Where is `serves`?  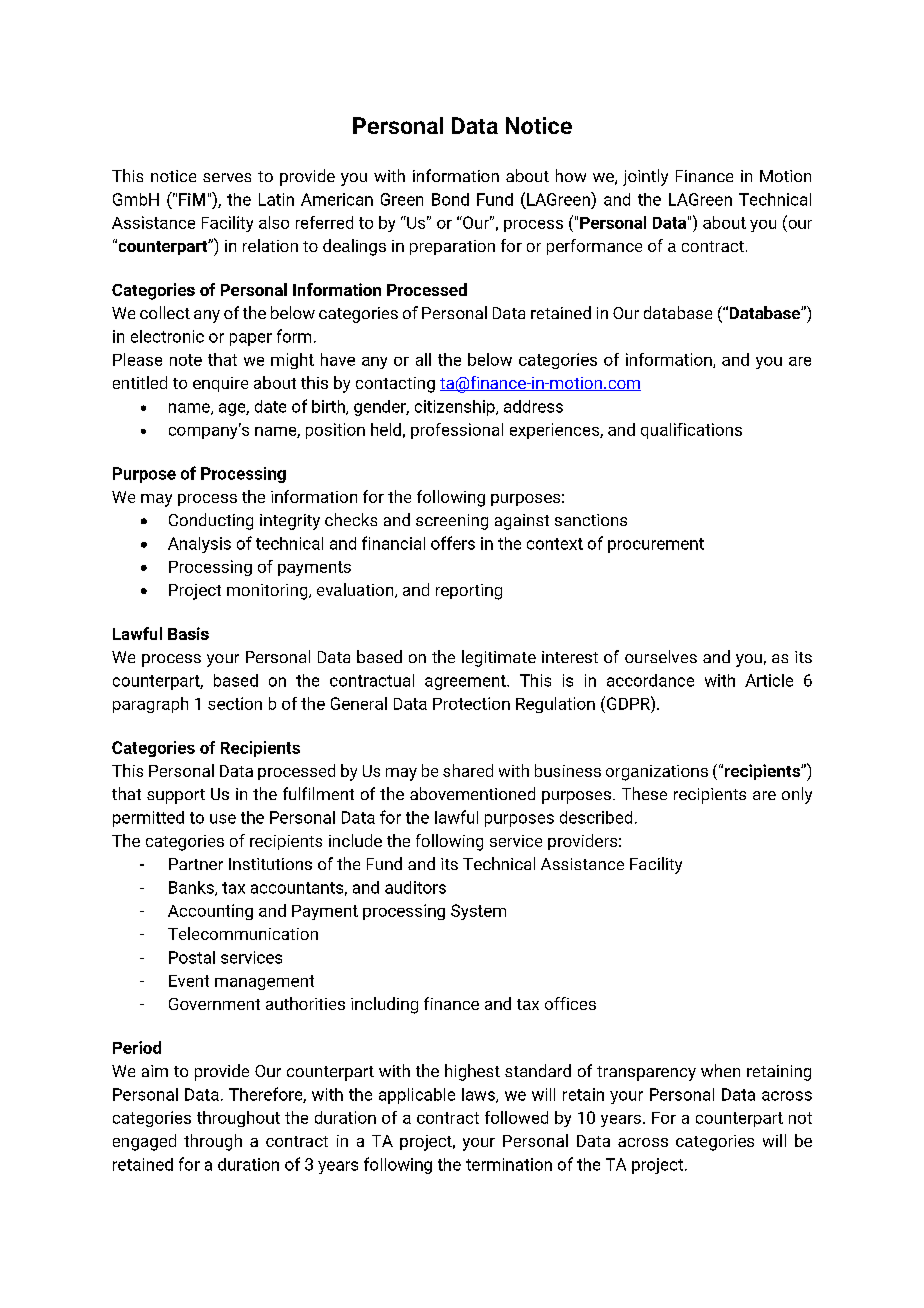
serves is located at coordinates (227, 177).
